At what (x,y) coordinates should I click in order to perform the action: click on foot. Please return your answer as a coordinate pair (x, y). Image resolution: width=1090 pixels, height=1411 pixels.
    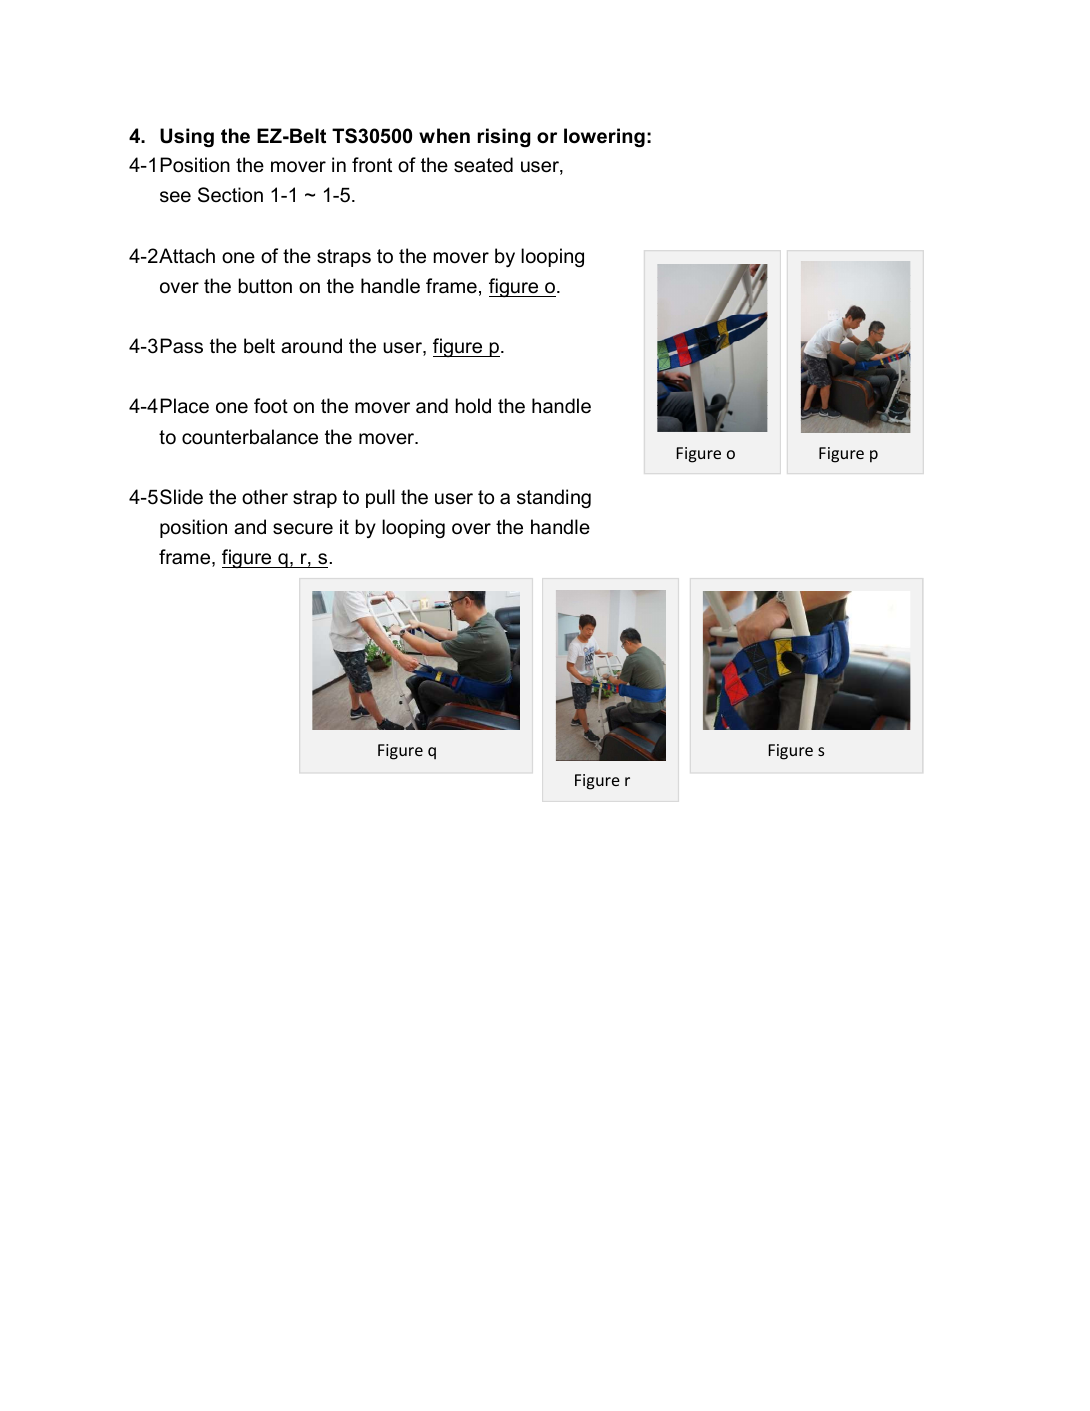
    Looking at the image, I should click on (271, 406).
